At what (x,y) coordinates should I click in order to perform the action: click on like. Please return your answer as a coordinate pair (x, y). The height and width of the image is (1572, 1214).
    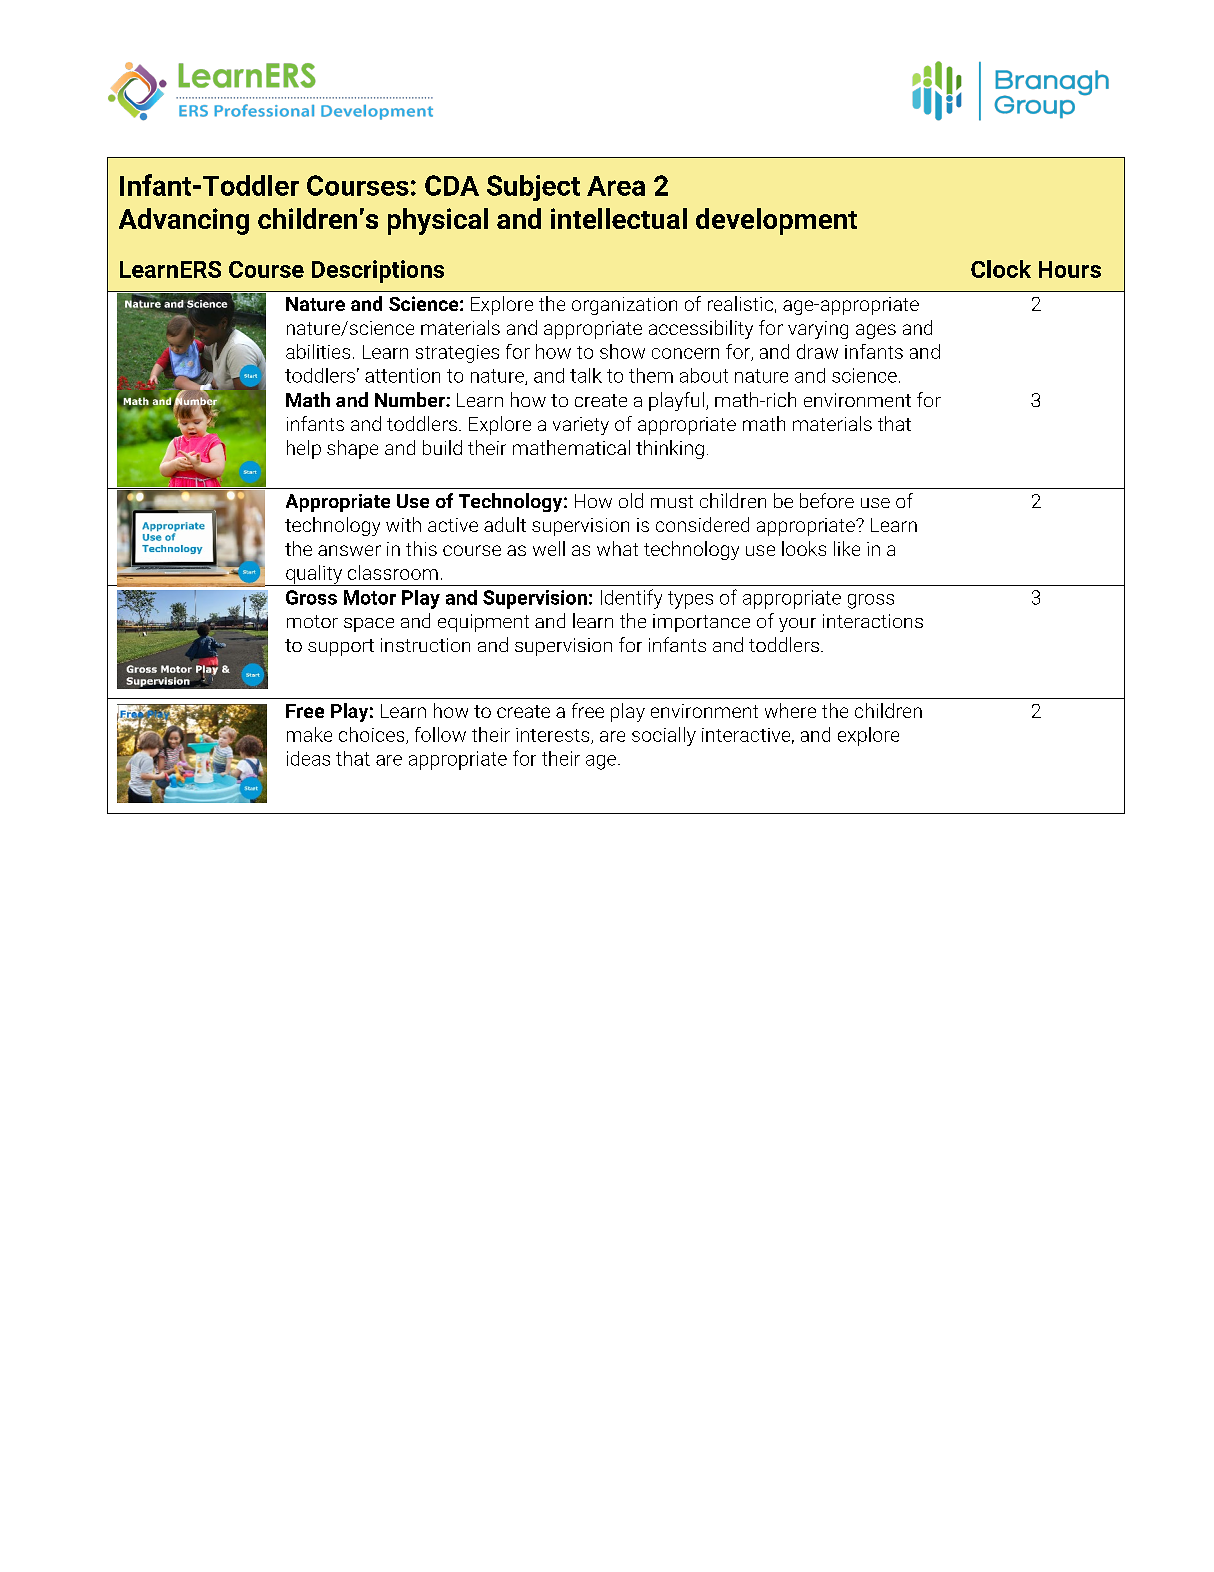
    Looking at the image, I should click on (847, 548).
